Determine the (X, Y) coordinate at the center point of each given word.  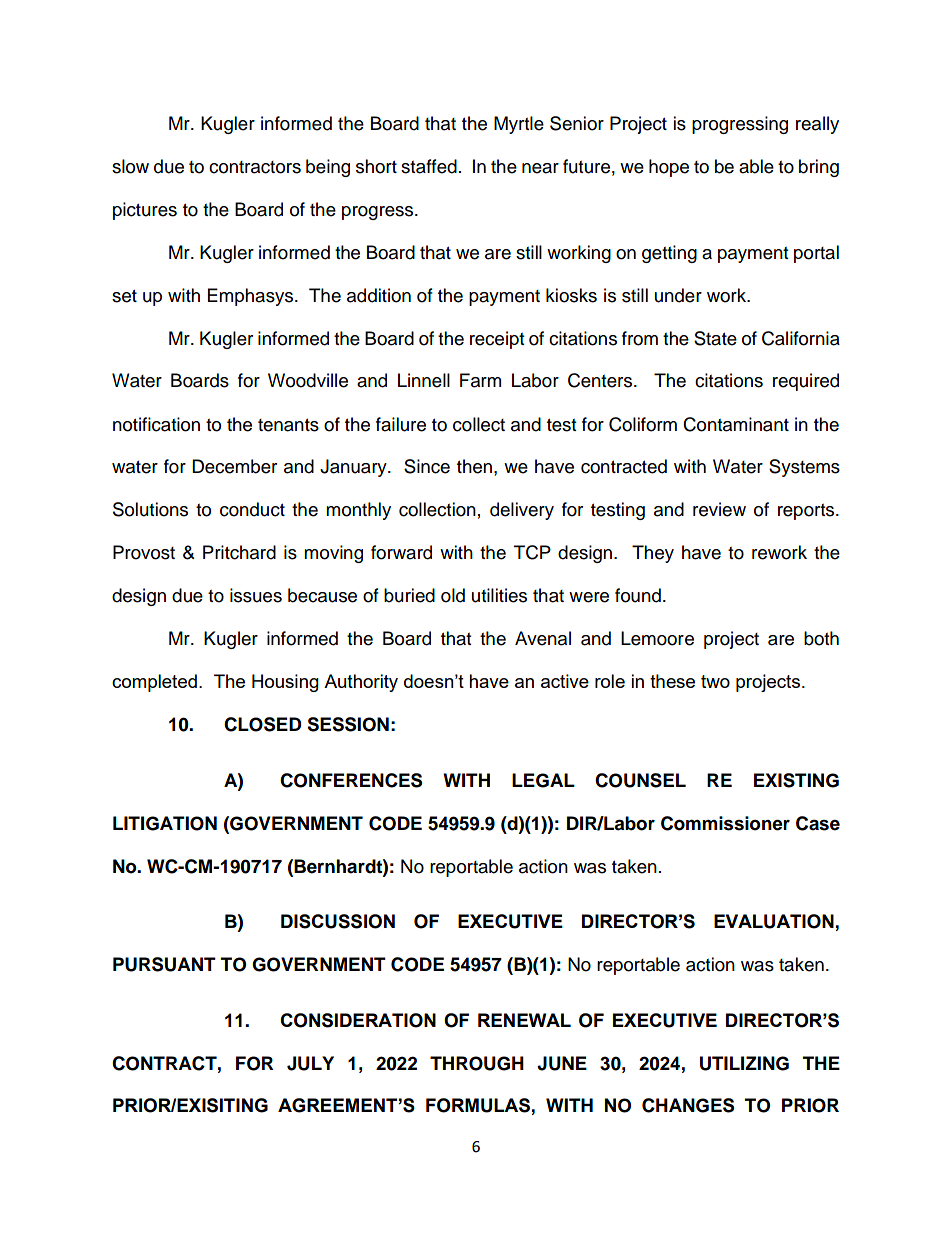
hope (669, 168)
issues (256, 595)
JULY (310, 1063)
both (821, 638)
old (453, 595)
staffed (429, 166)
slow (130, 166)
